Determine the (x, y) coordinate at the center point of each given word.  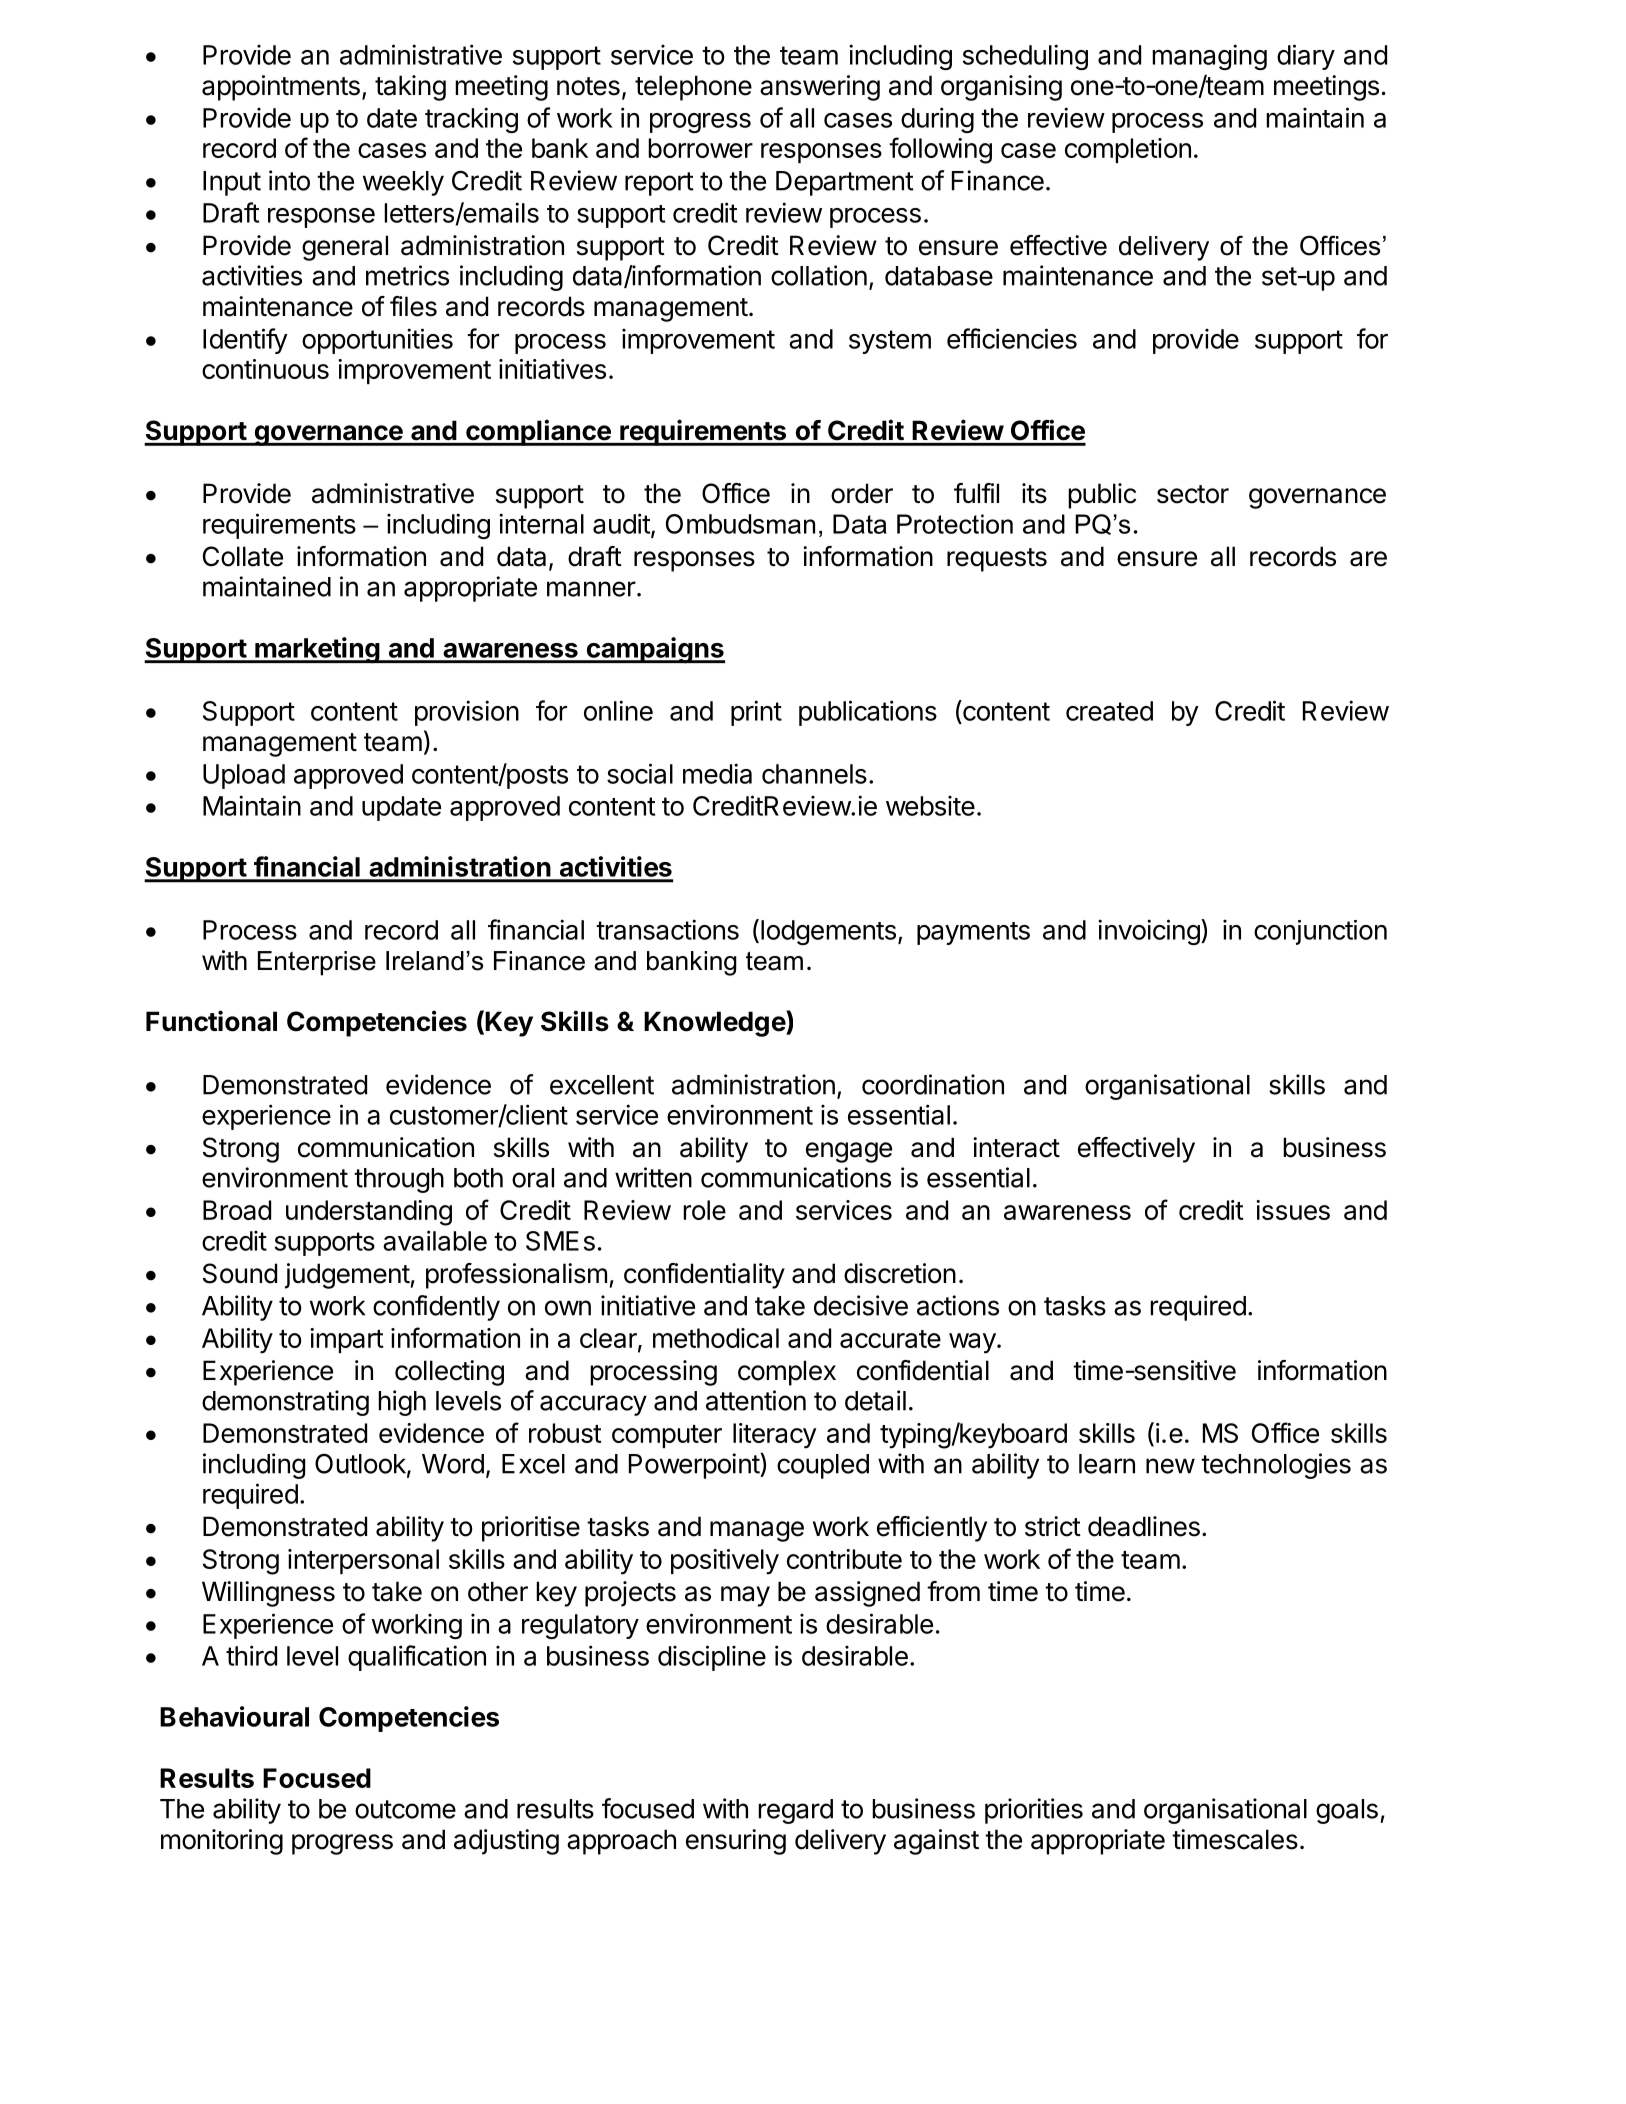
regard (795, 1811)
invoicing (1149, 932)
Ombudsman (740, 524)
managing (1209, 57)
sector (1193, 494)
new (1170, 1466)
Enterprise (317, 963)
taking (410, 88)
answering (820, 88)
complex (787, 1373)
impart (347, 1340)
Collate (243, 556)
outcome (405, 1809)
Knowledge (715, 1023)
